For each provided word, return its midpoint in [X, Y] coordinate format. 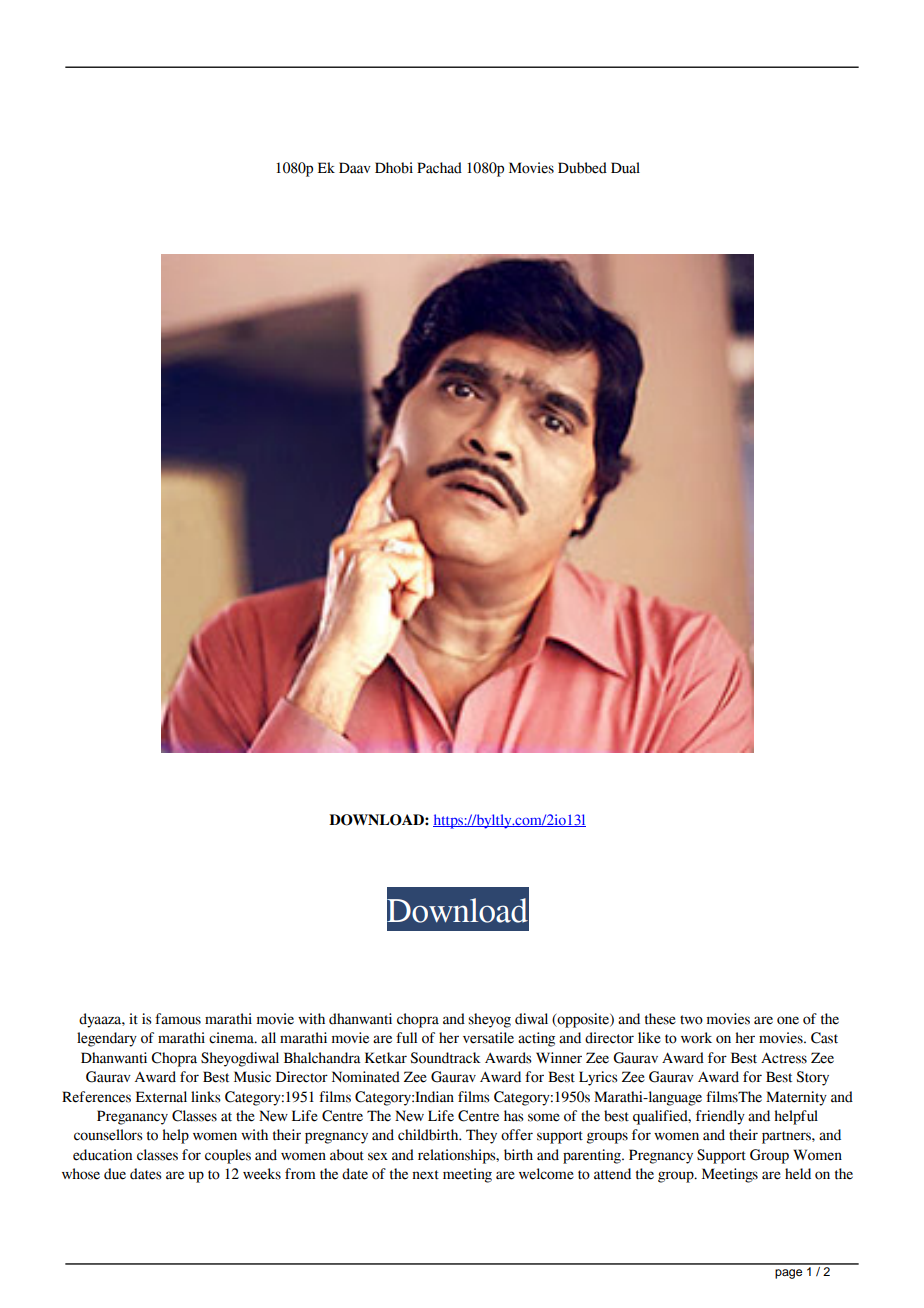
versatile [488, 1038]
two [691, 1020]
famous [178, 1019]
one [788, 1020]
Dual [625, 168]
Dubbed [582, 168]
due [115, 1174]
